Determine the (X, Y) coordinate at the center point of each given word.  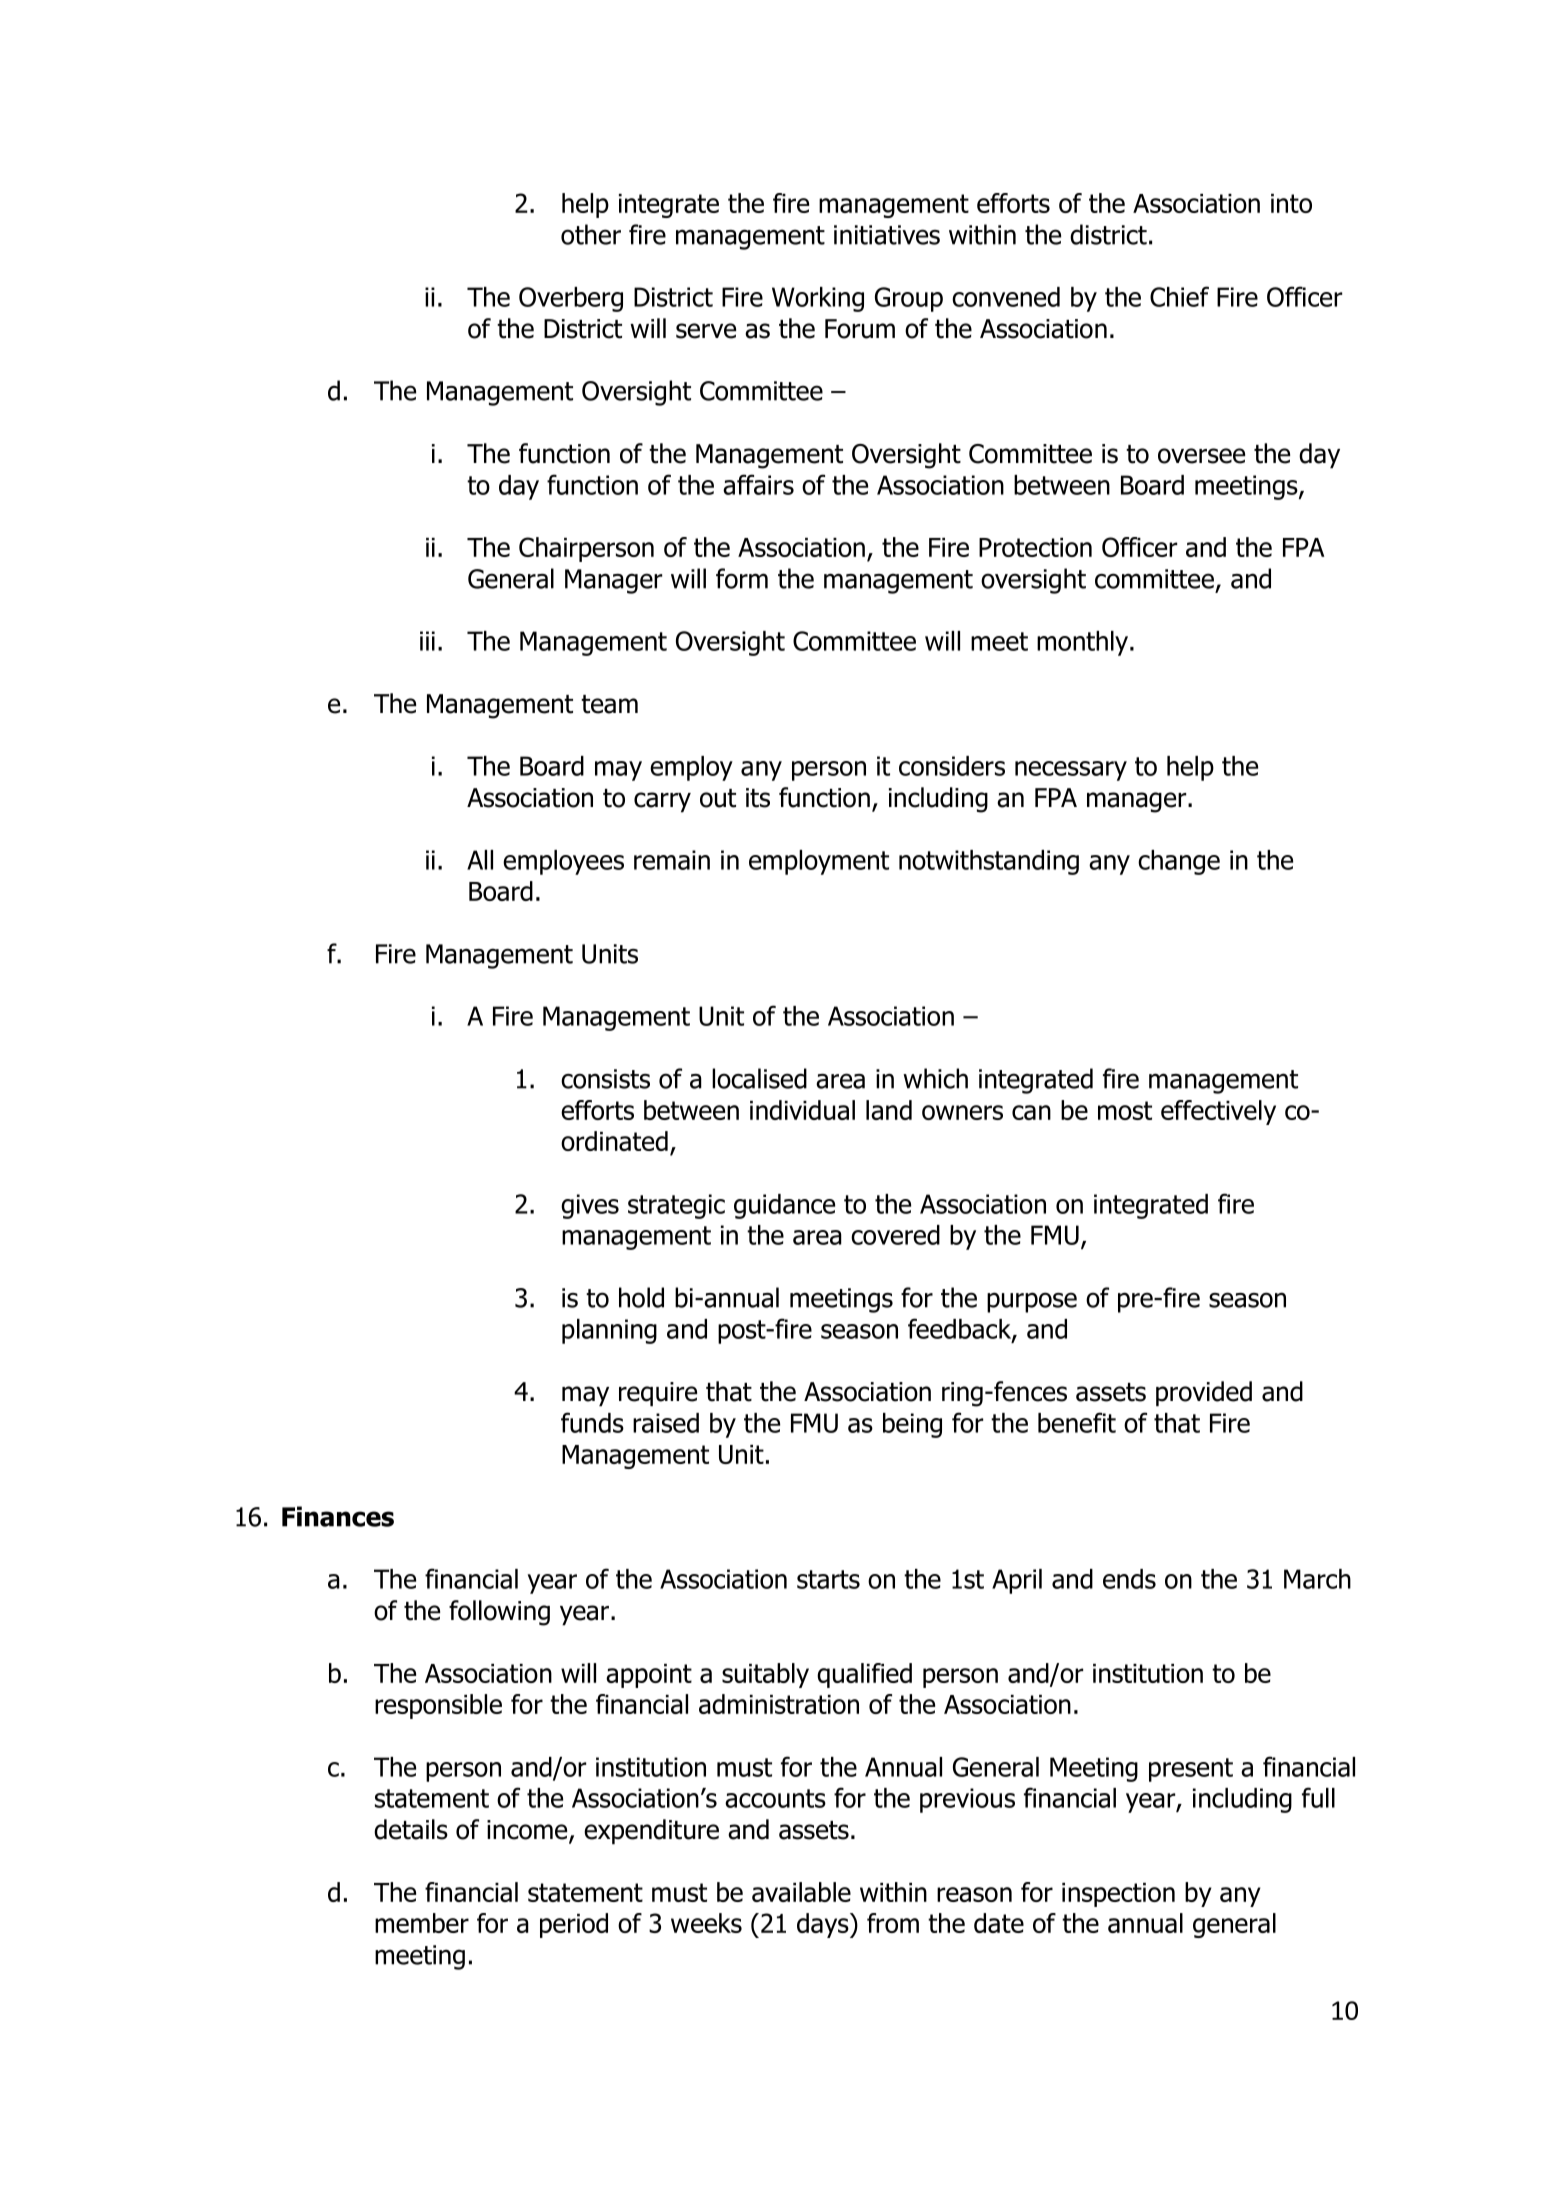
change (1179, 862)
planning (609, 1331)
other (591, 234)
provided (1204, 1394)
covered (895, 1235)
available (801, 1892)
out (718, 798)
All (480, 860)
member (422, 1923)
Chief (1179, 296)
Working (818, 299)
